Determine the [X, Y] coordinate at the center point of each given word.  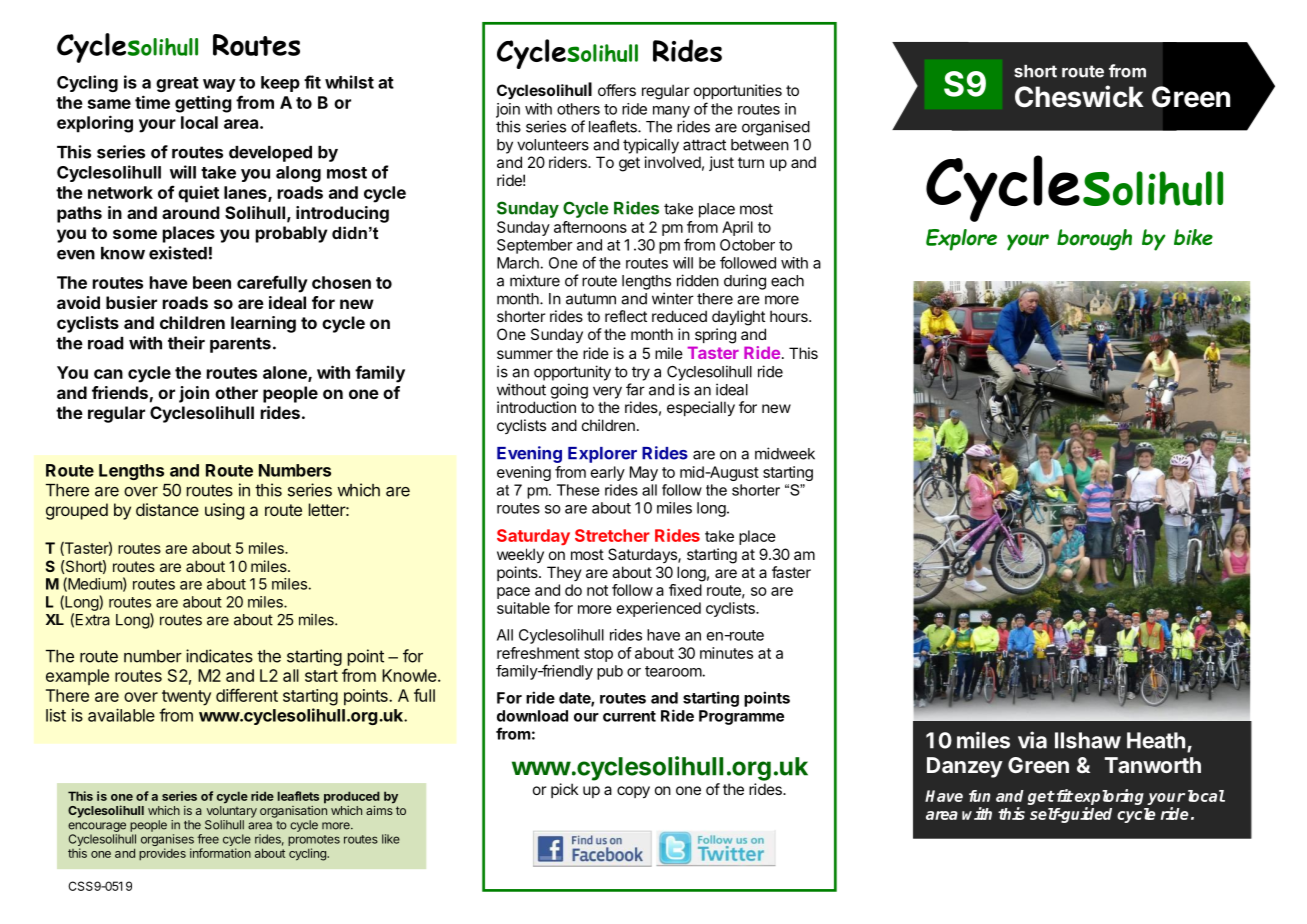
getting [203, 104]
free [208, 839]
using [224, 511]
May [644, 473]
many [671, 112]
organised [776, 128]
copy [633, 792]
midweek [785, 453]
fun [979, 796]
